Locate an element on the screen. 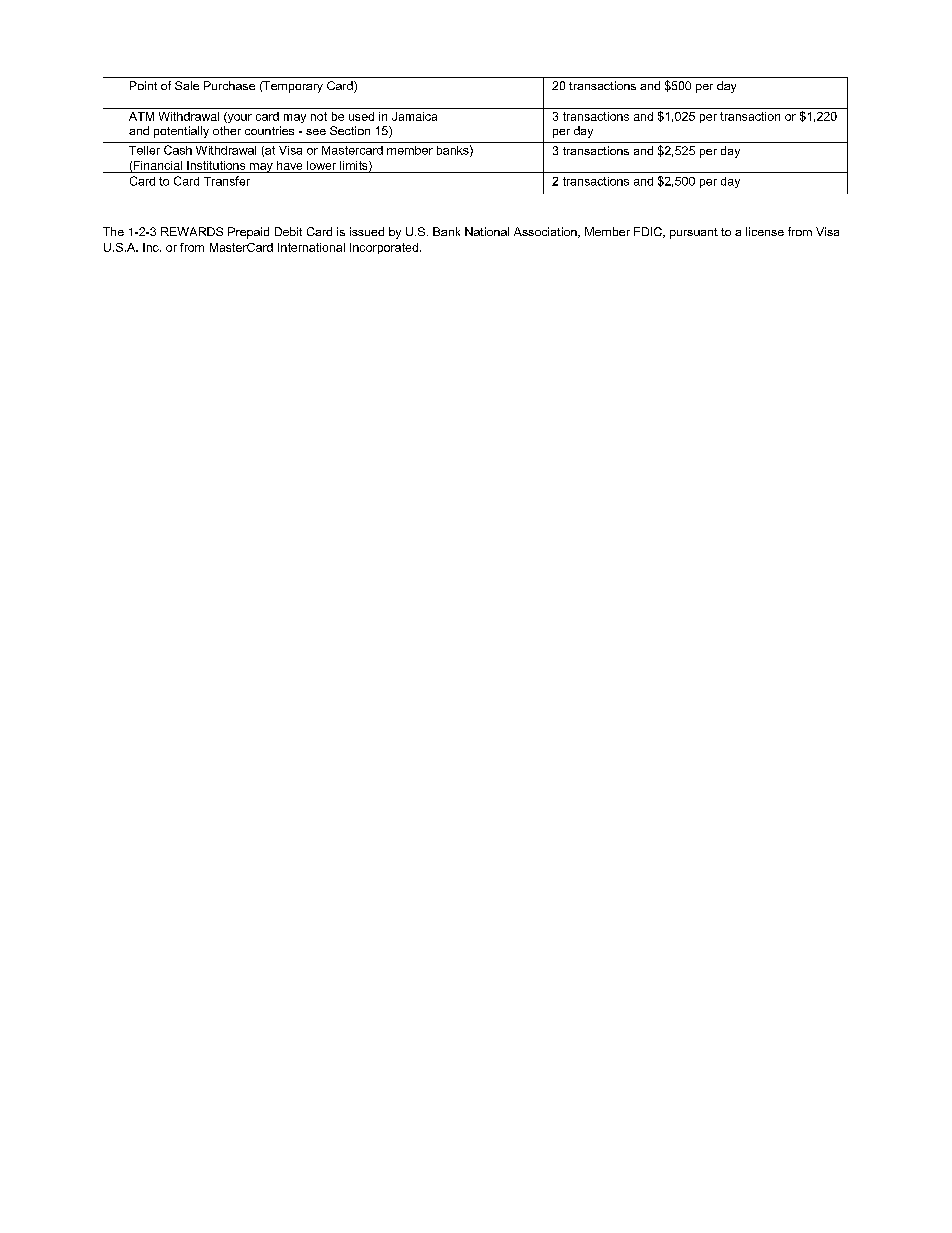 This screenshot has height=1233, width=952. limits is located at coordinates (355, 166).
